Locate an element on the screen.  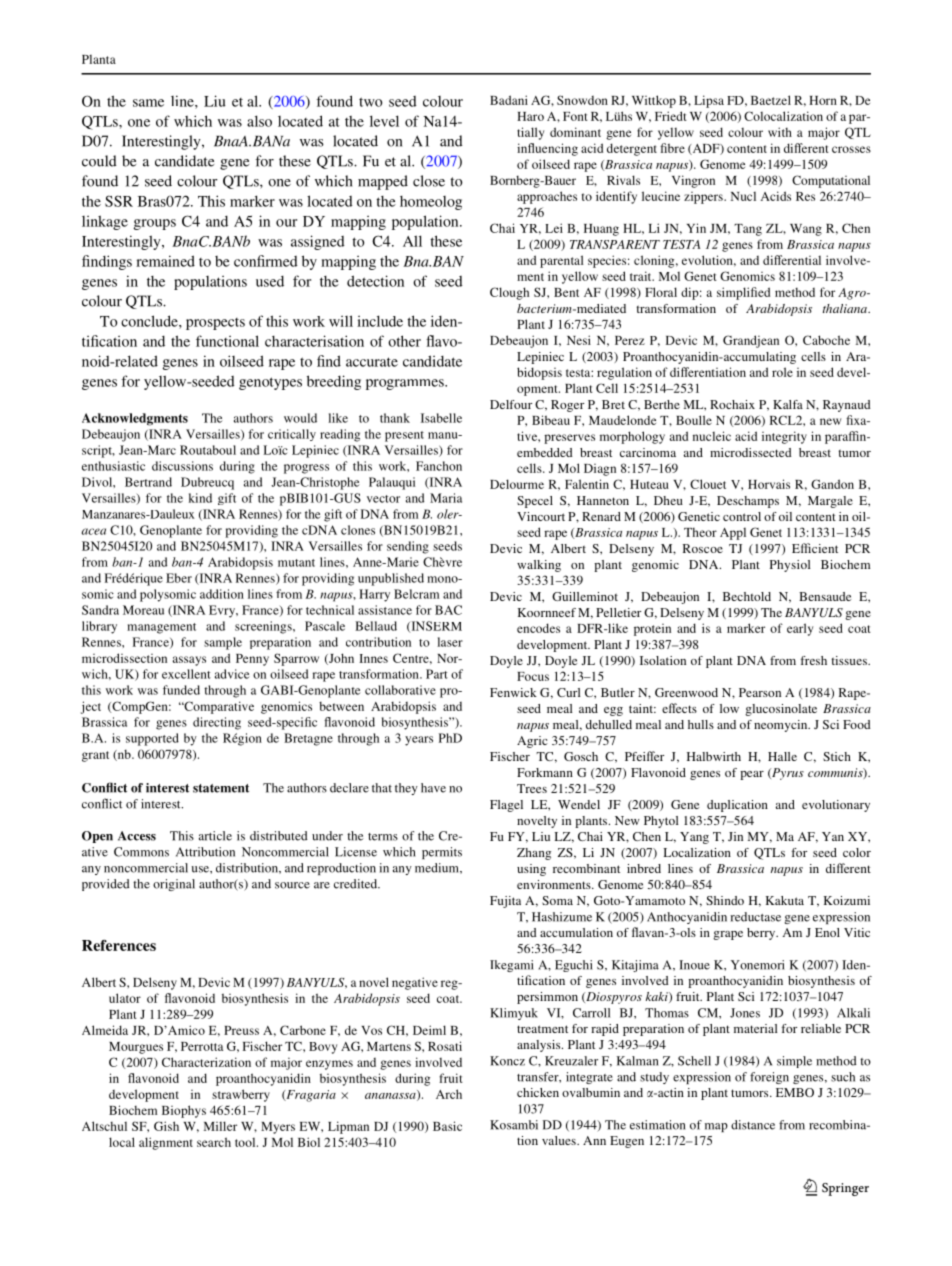
same is located at coordinates (148, 103).
